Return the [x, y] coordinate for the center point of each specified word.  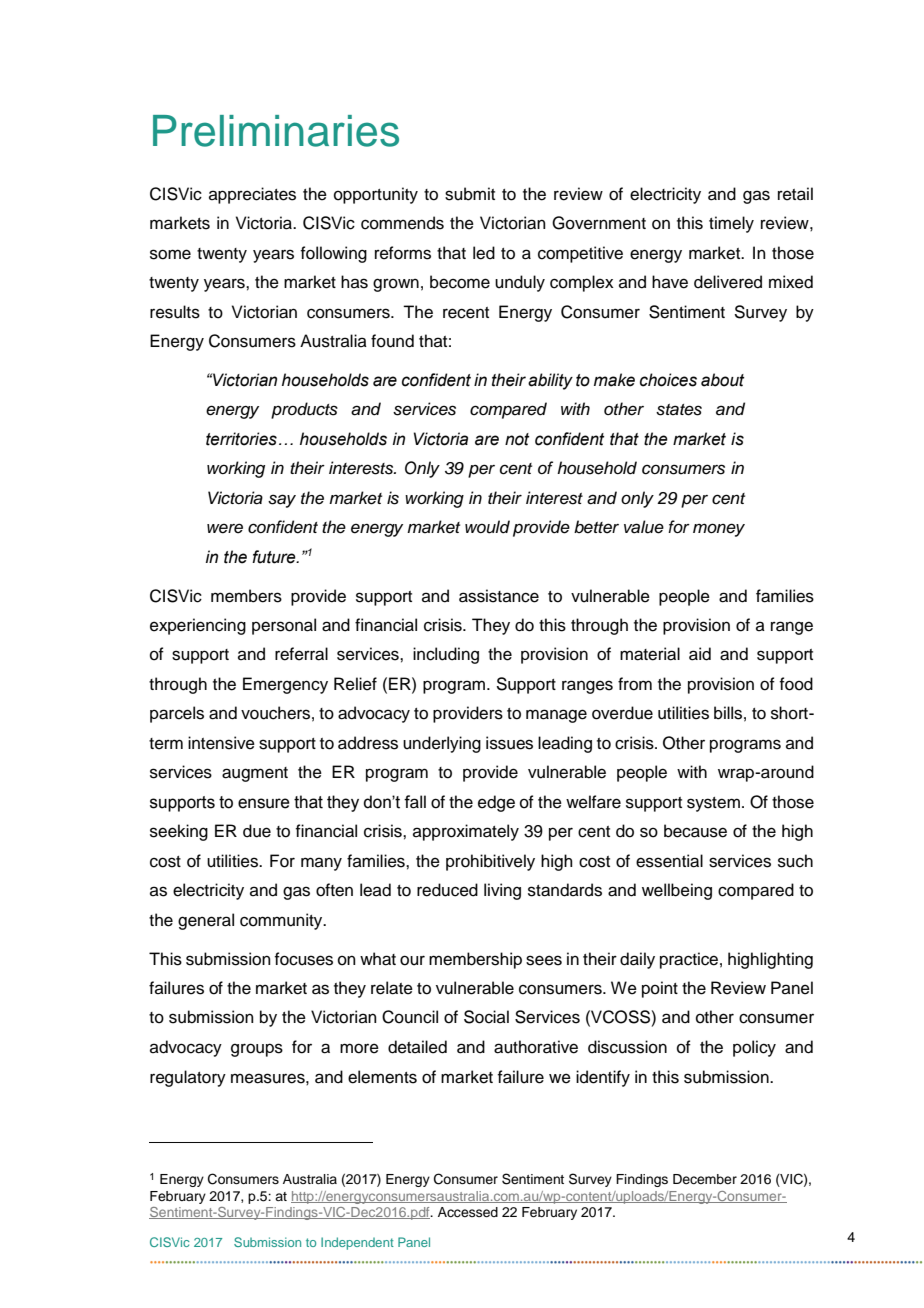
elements [382, 1077]
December [705, 1179]
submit [470, 194]
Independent [357, 1243]
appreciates [252, 195]
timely [731, 224]
